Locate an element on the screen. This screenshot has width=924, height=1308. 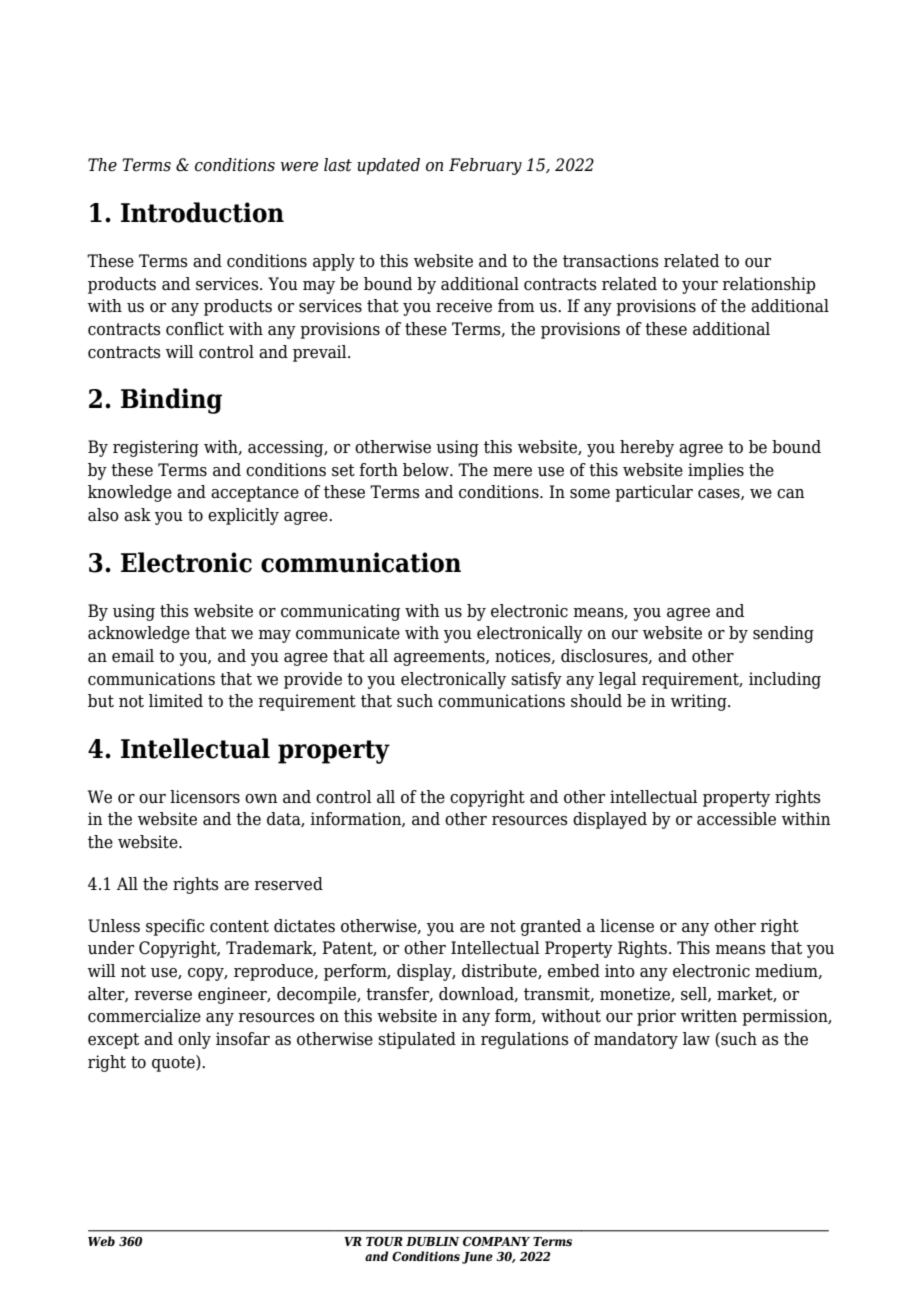
written is located at coordinates (709, 1016).
